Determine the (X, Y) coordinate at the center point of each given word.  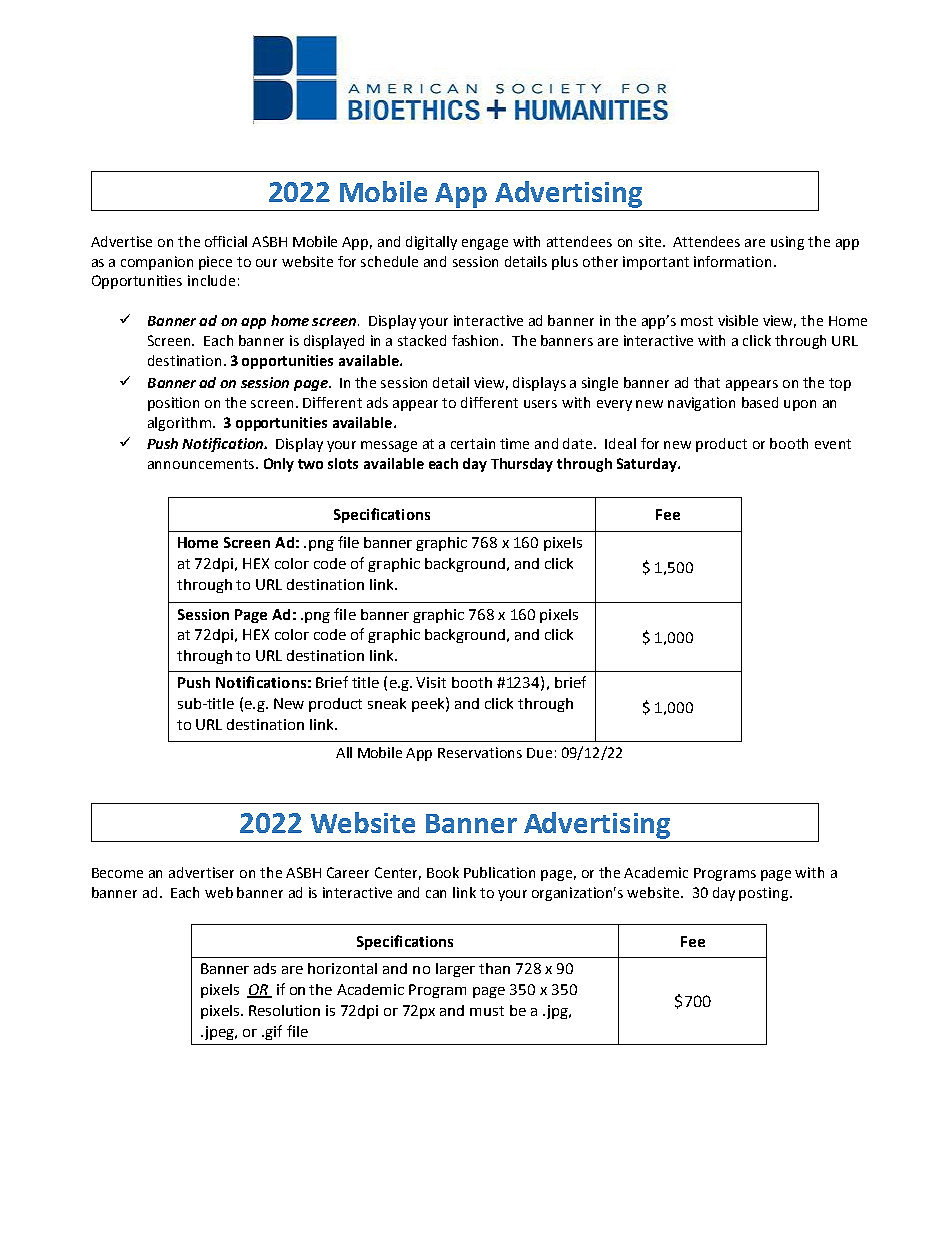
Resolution (284, 1010)
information (732, 261)
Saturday (648, 465)
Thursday (522, 465)
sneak (387, 703)
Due (539, 753)
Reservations (480, 752)
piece (215, 263)
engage (485, 244)
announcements (202, 464)
